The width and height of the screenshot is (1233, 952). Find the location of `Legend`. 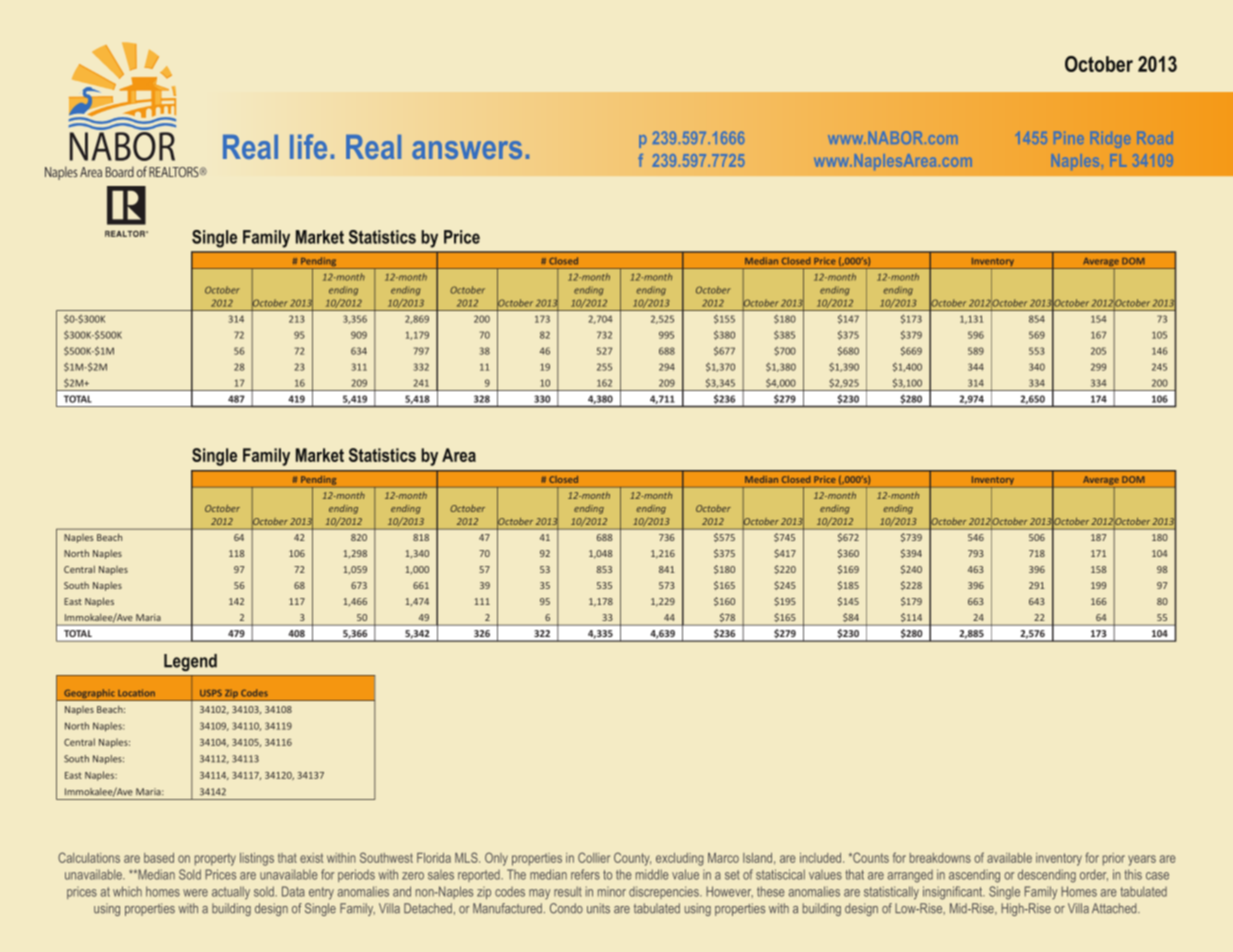

Legend is located at coordinates (190, 662).
